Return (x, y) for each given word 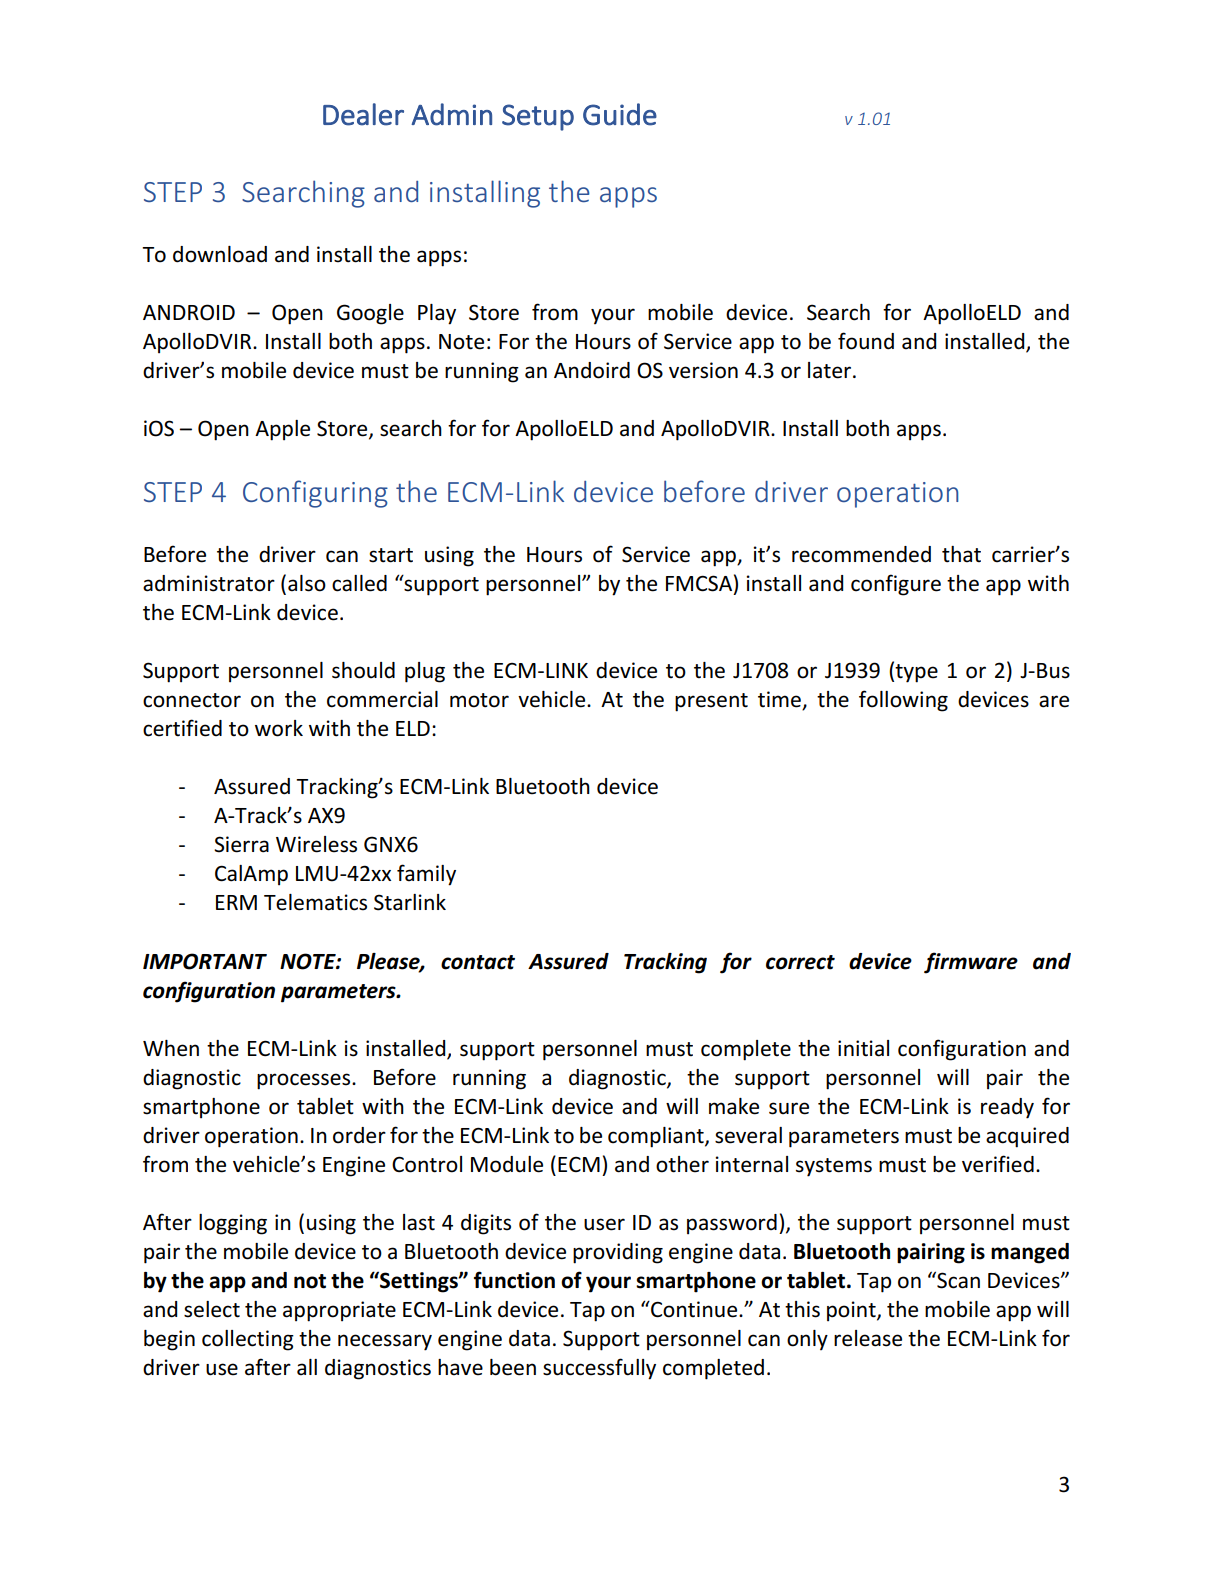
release (868, 1338)
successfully (599, 1369)
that (961, 554)
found (866, 341)
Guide (620, 114)
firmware (971, 963)
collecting (248, 1340)
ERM (236, 902)
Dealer (363, 114)
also (307, 583)
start (391, 555)
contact (478, 962)
